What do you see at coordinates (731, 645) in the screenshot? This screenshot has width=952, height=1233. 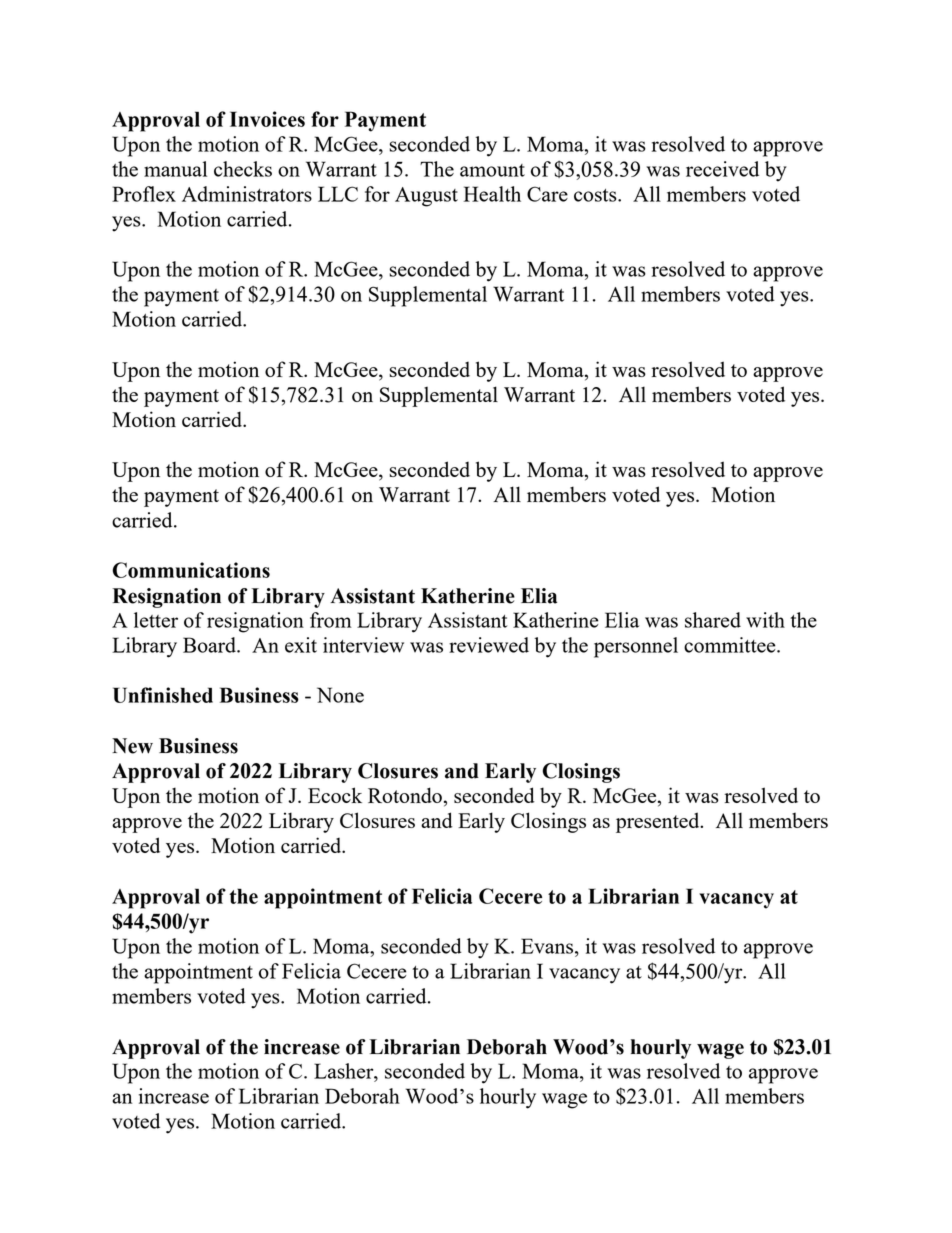 I see `committee` at bounding box center [731, 645].
